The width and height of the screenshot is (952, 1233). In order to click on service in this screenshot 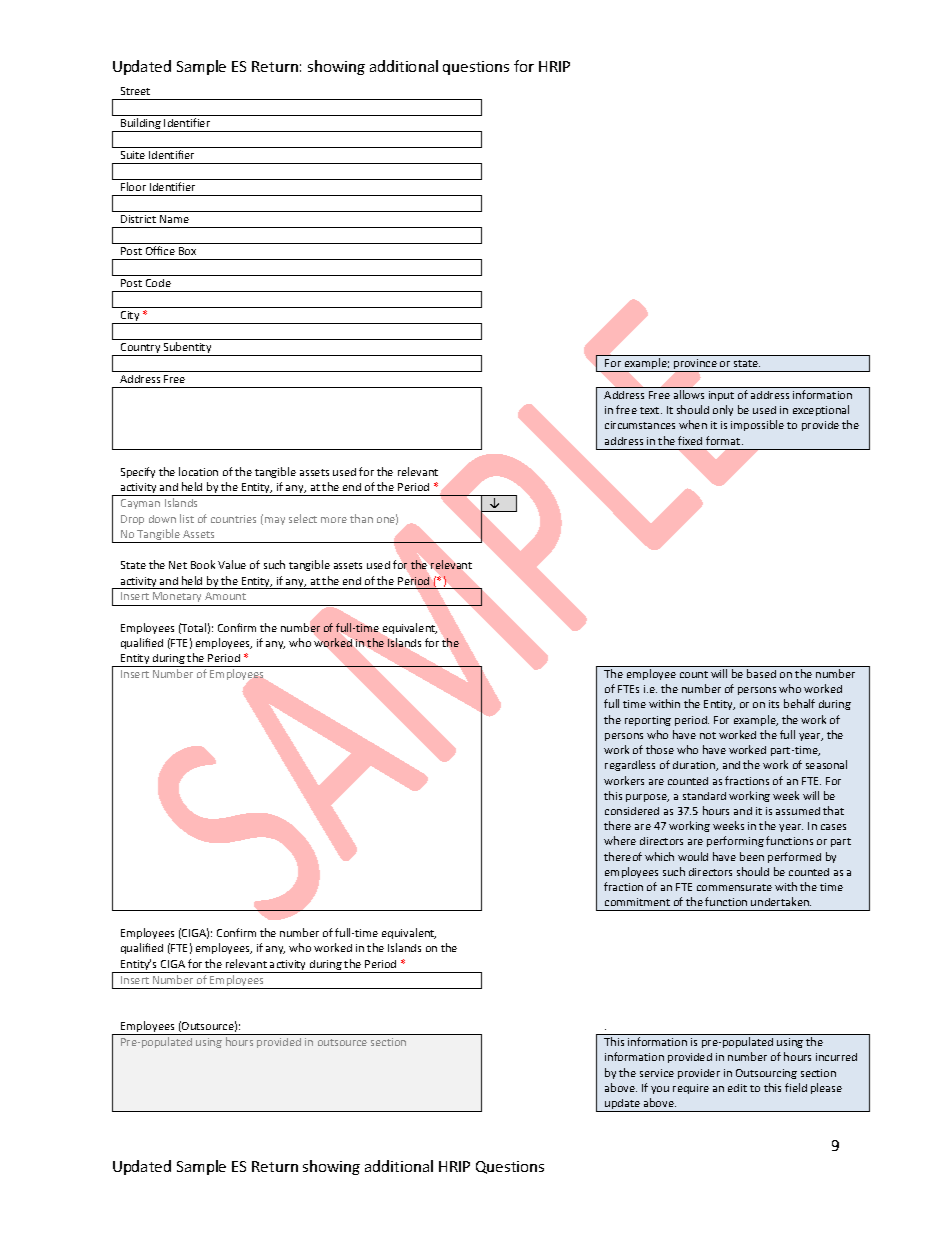, I will do `click(657, 1073)`.
